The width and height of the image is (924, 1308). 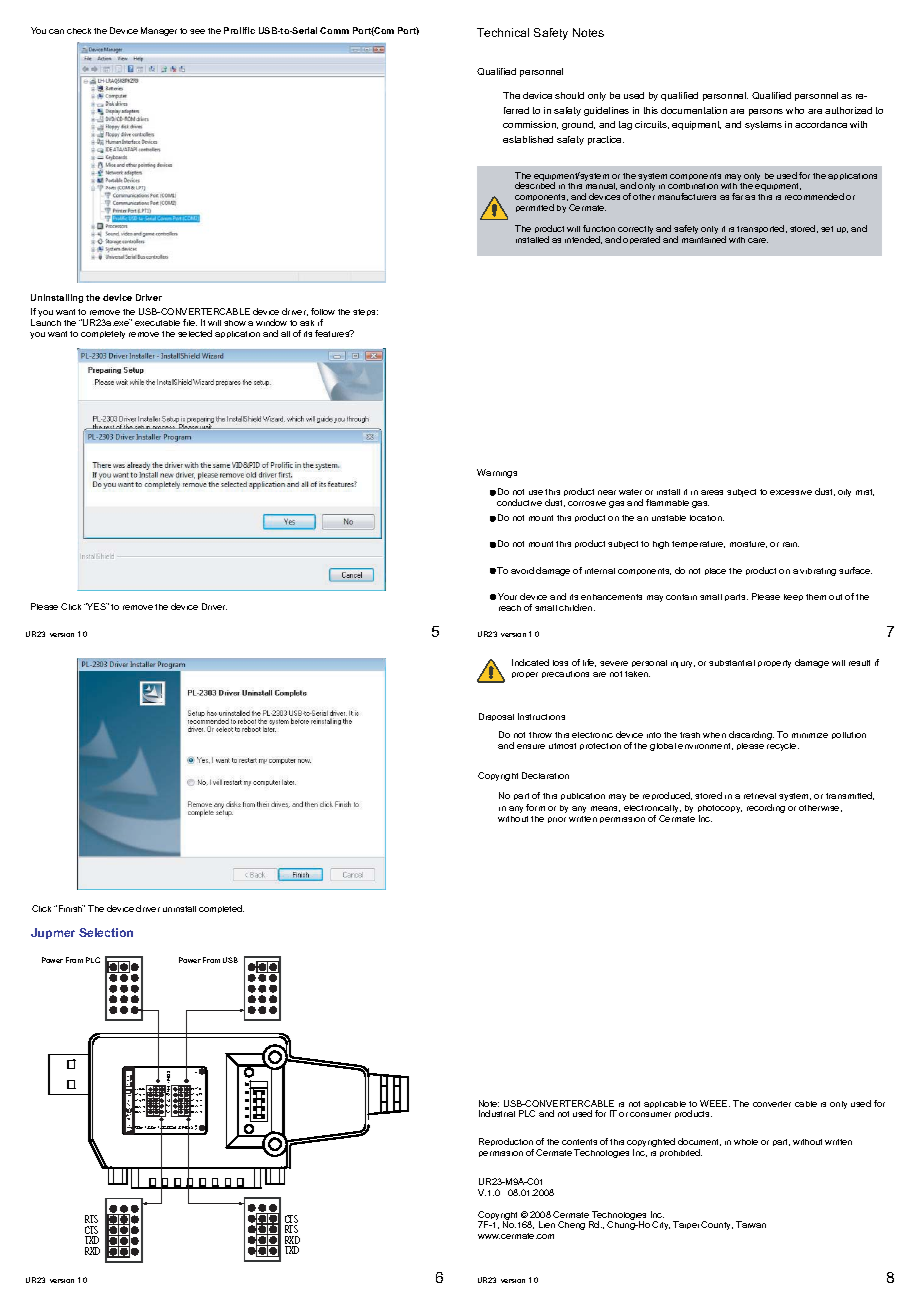 I want to click on persons, so click(x=766, y=112).
